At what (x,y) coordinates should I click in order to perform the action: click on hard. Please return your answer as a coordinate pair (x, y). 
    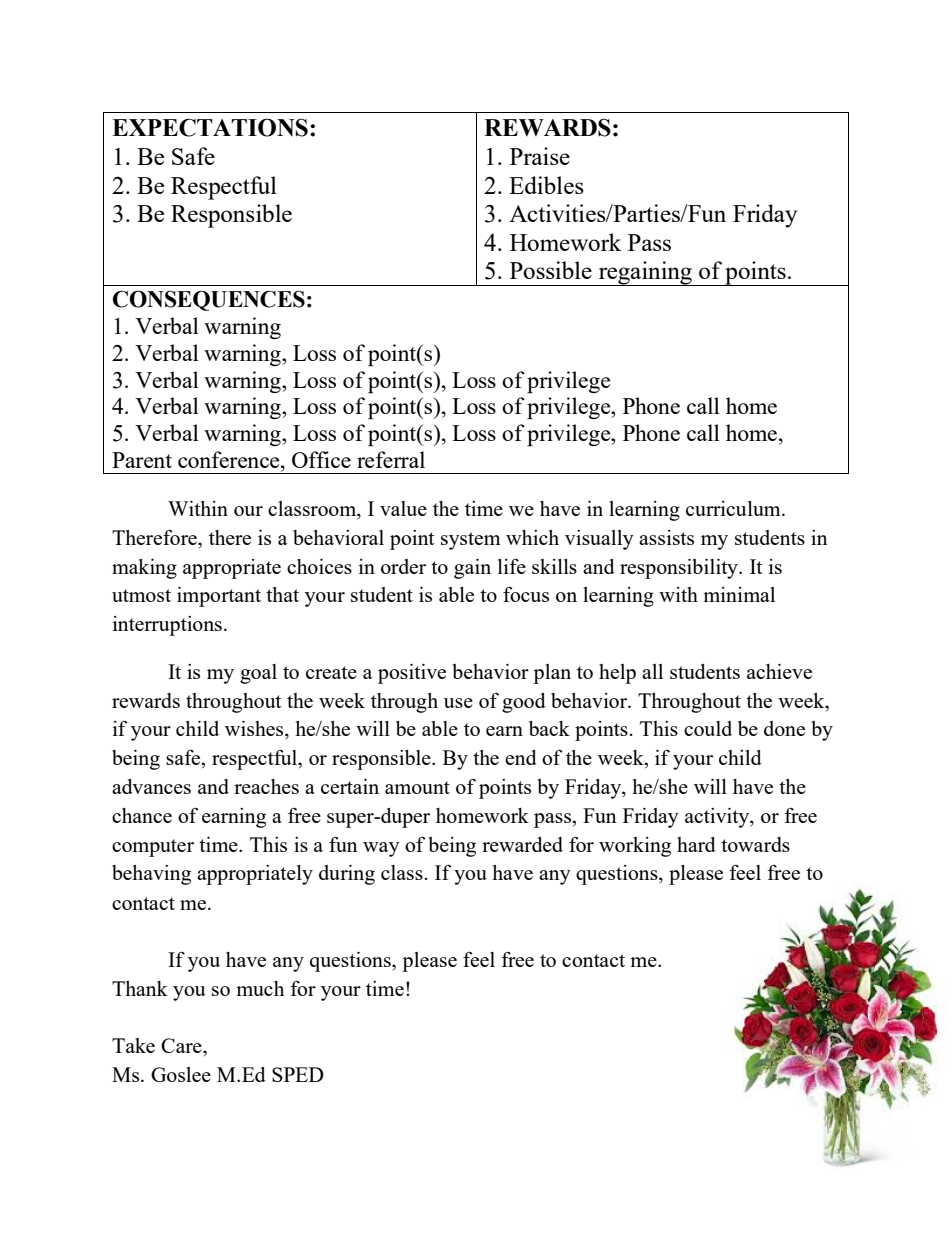
    Looking at the image, I should click on (696, 844).
